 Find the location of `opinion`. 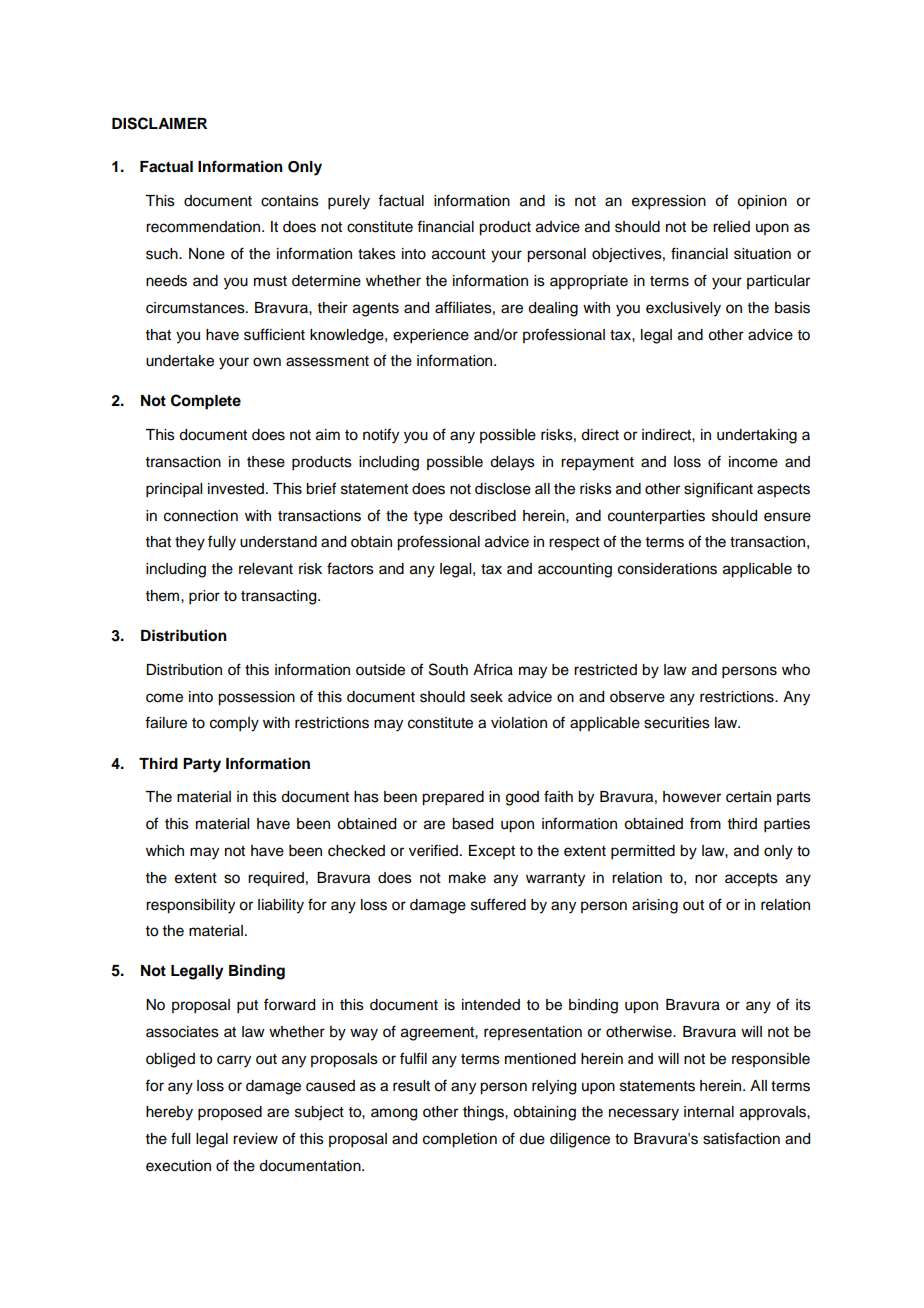

opinion is located at coordinates (762, 202).
